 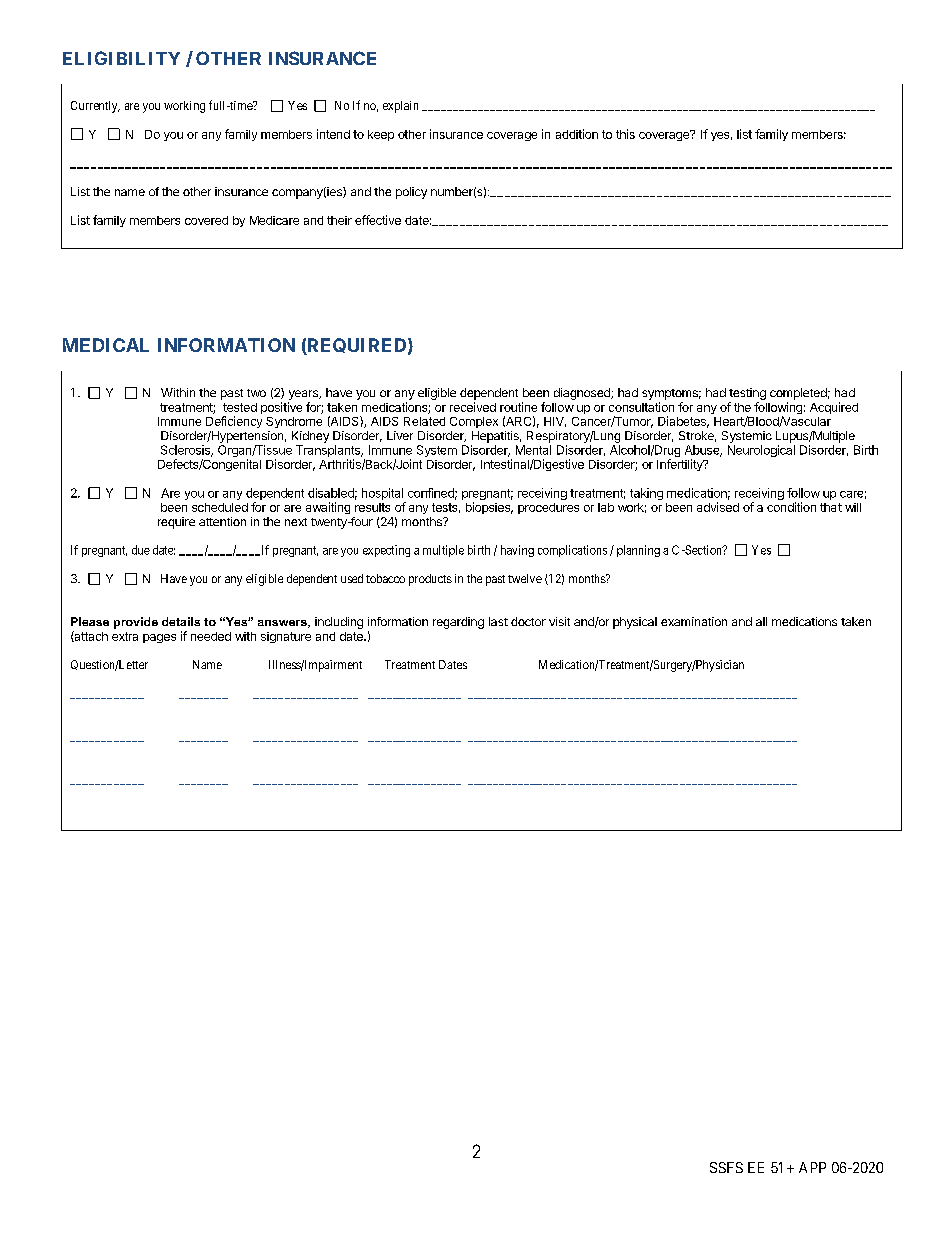 I want to click on all, so click(x=761, y=621).
